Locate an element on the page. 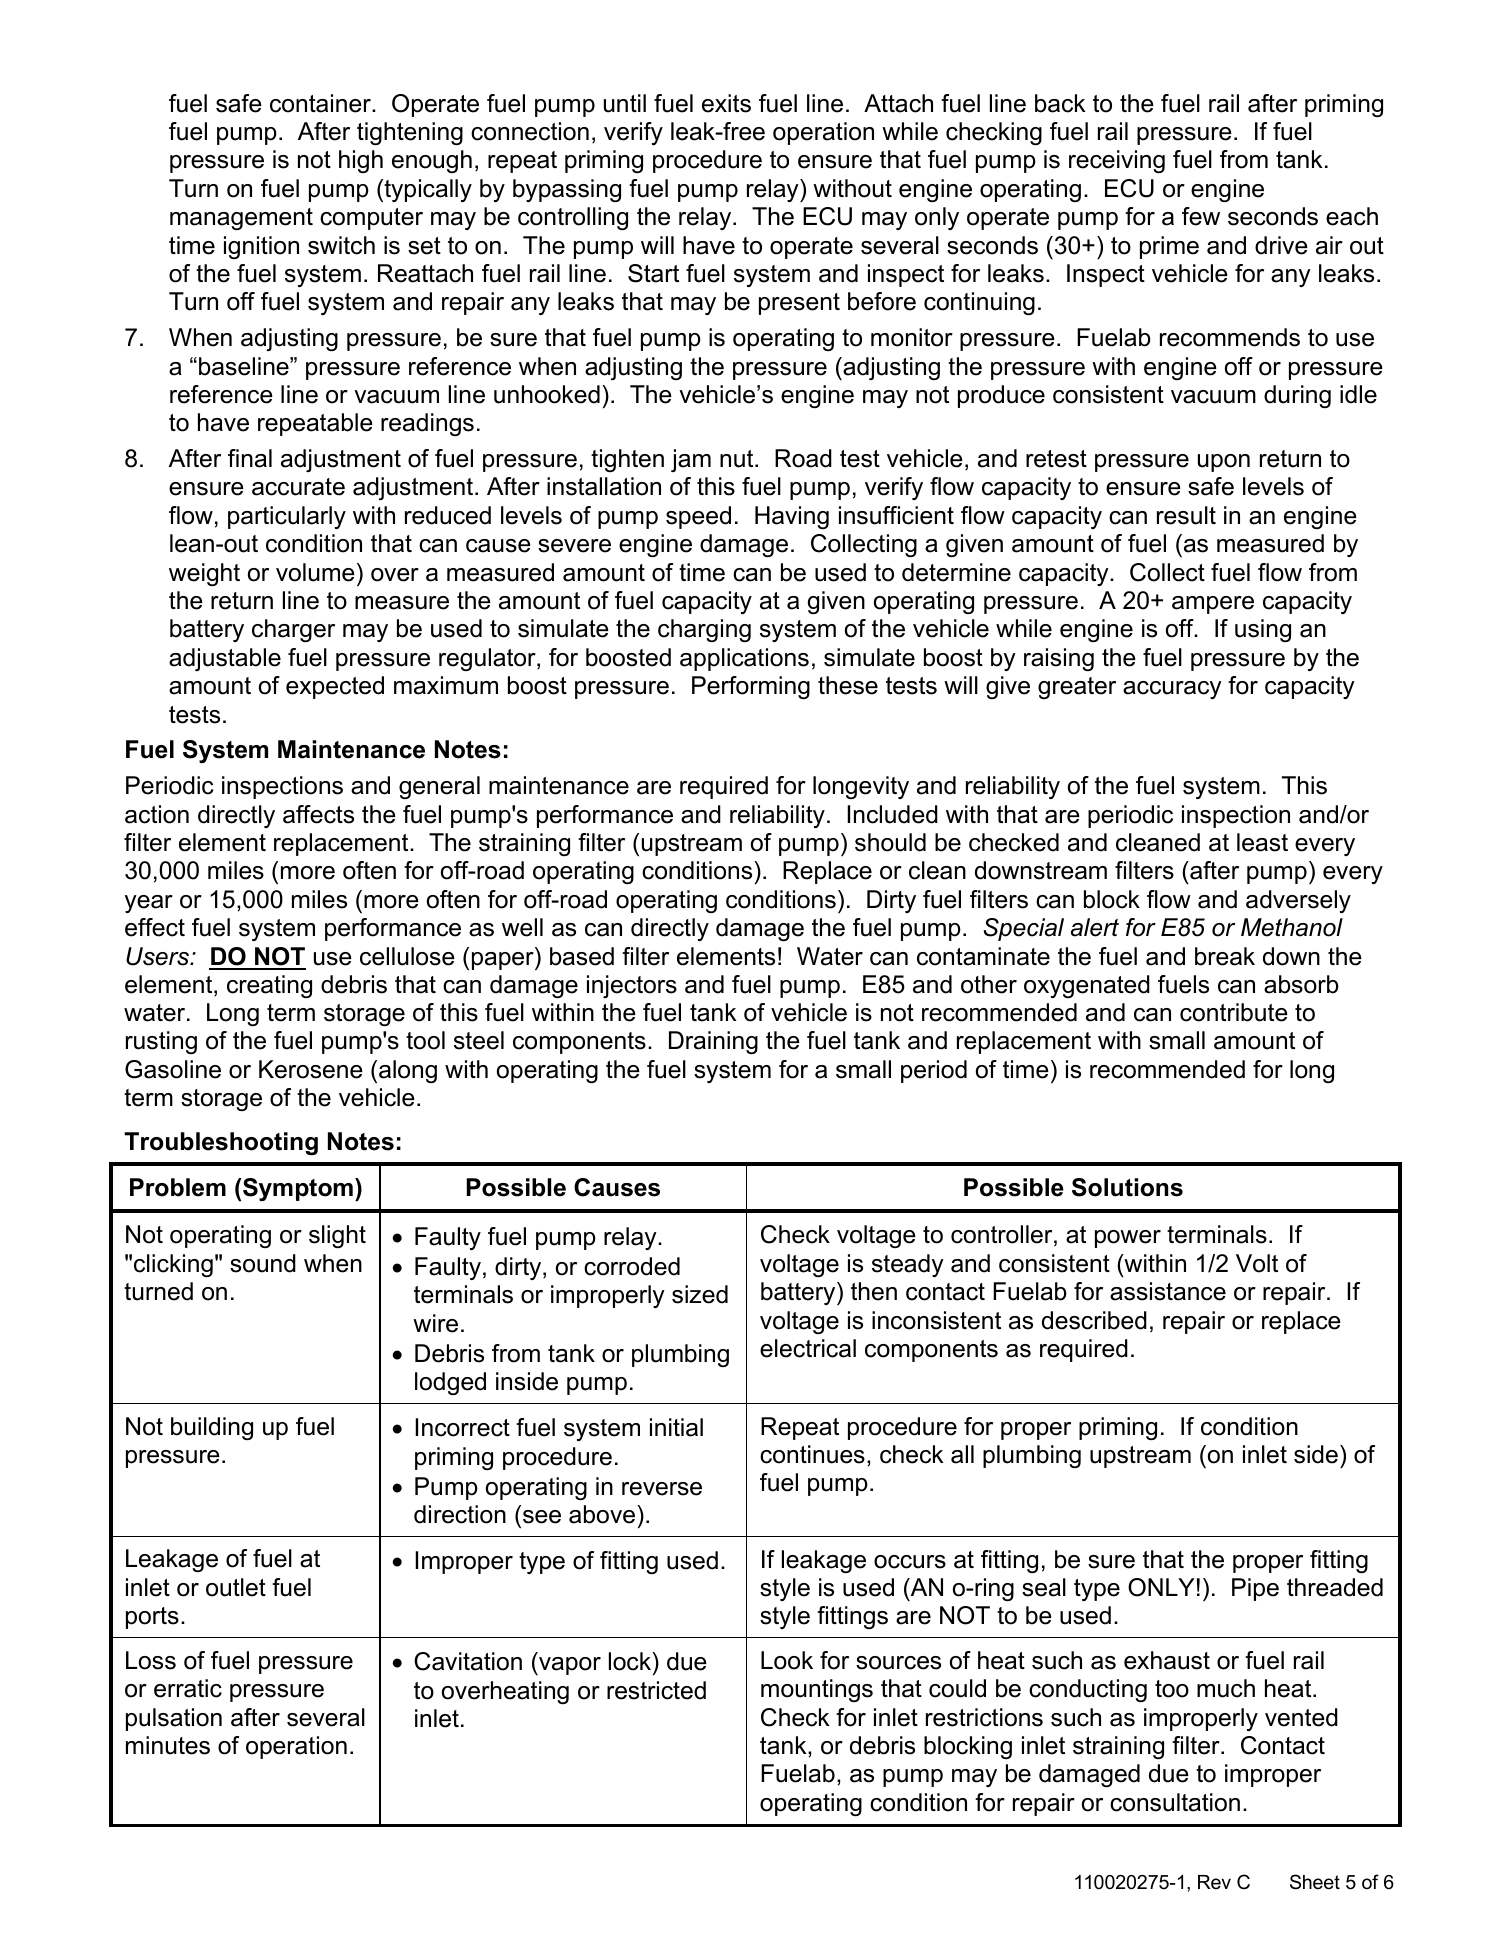  high is located at coordinates (361, 161).
